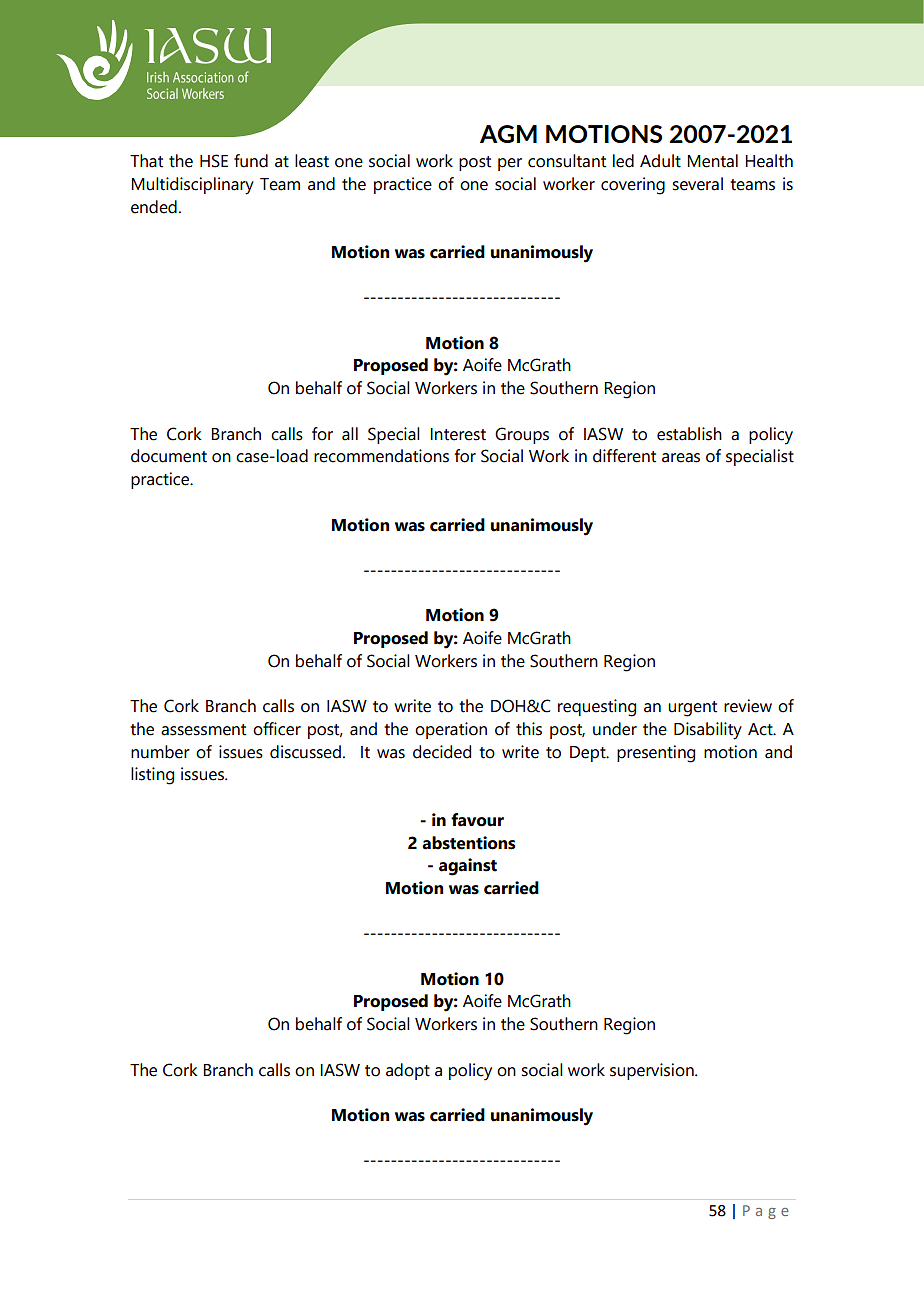 This page has width=924, height=1307. I want to click on adopt, so click(408, 1071).
